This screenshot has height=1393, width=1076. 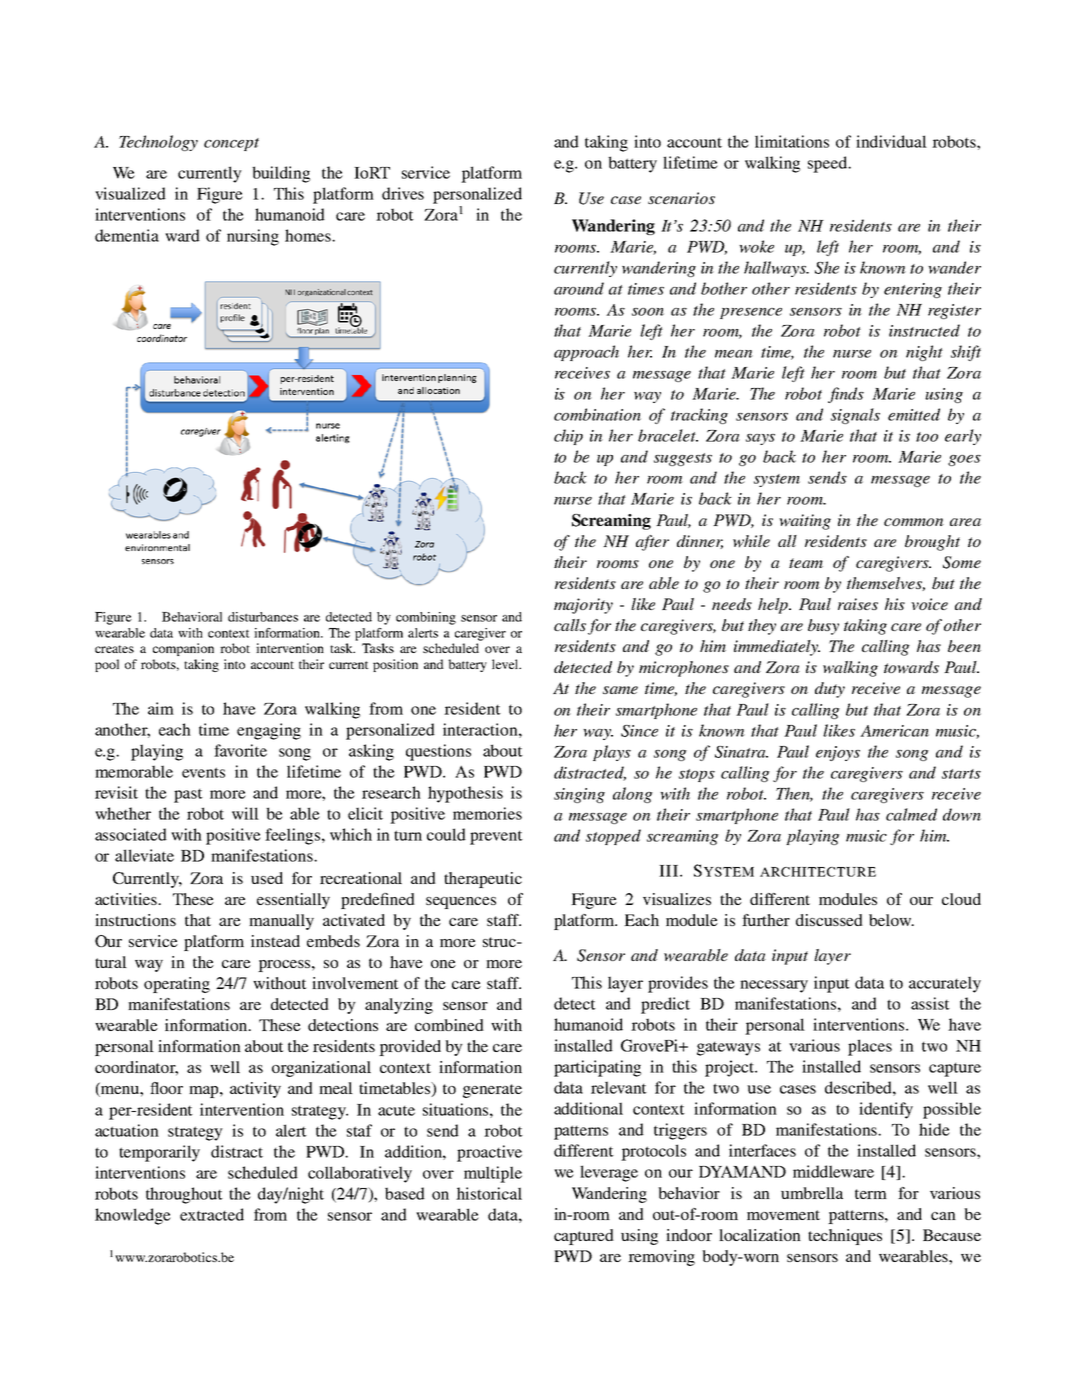 What do you see at coordinates (818, 872) in the screenshot?
I see `ARCHITECTURE` at bounding box center [818, 872].
